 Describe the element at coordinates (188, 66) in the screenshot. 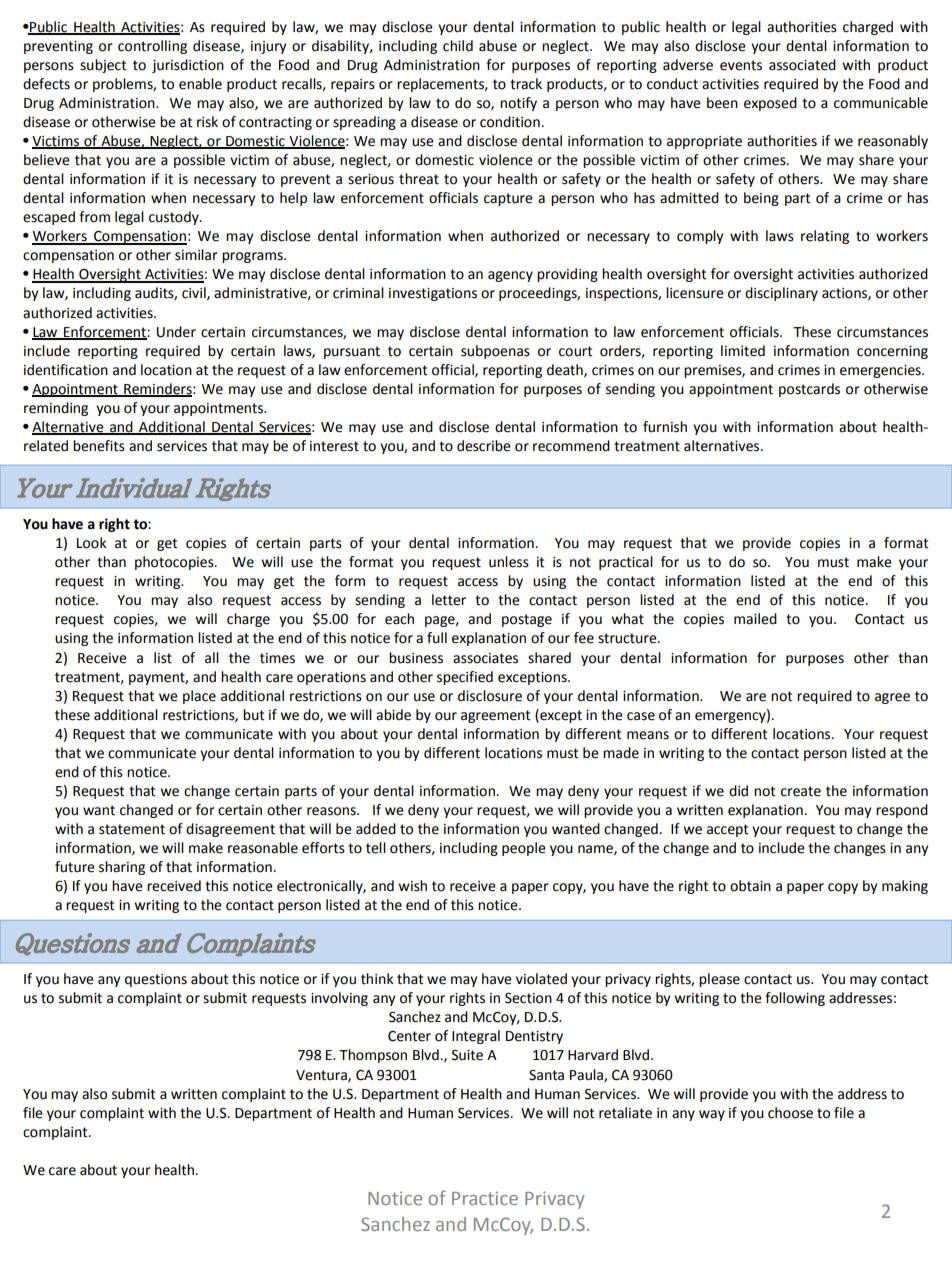

I see `jurisdiction` at that location.
